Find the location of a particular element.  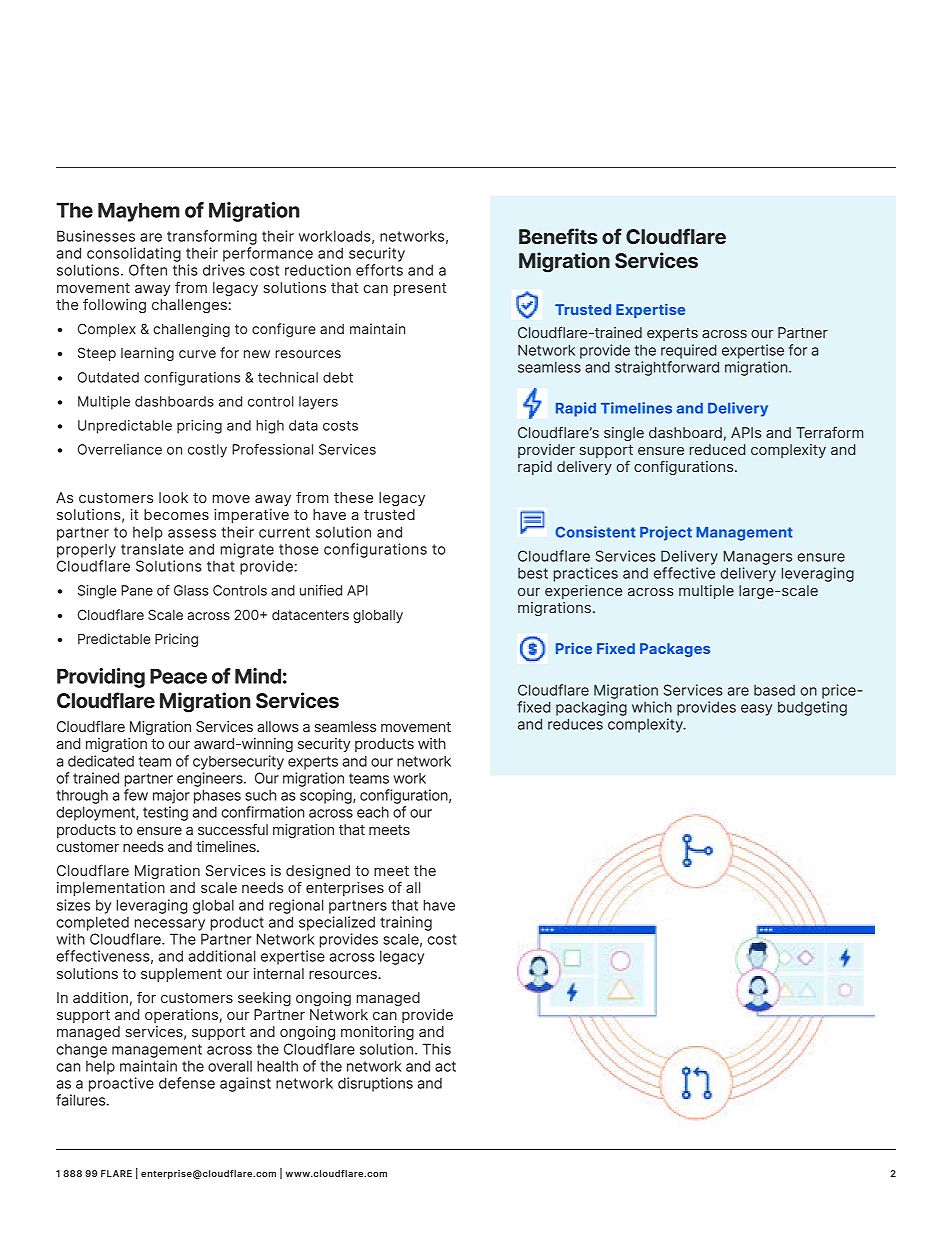

efforts is located at coordinates (379, 270).
